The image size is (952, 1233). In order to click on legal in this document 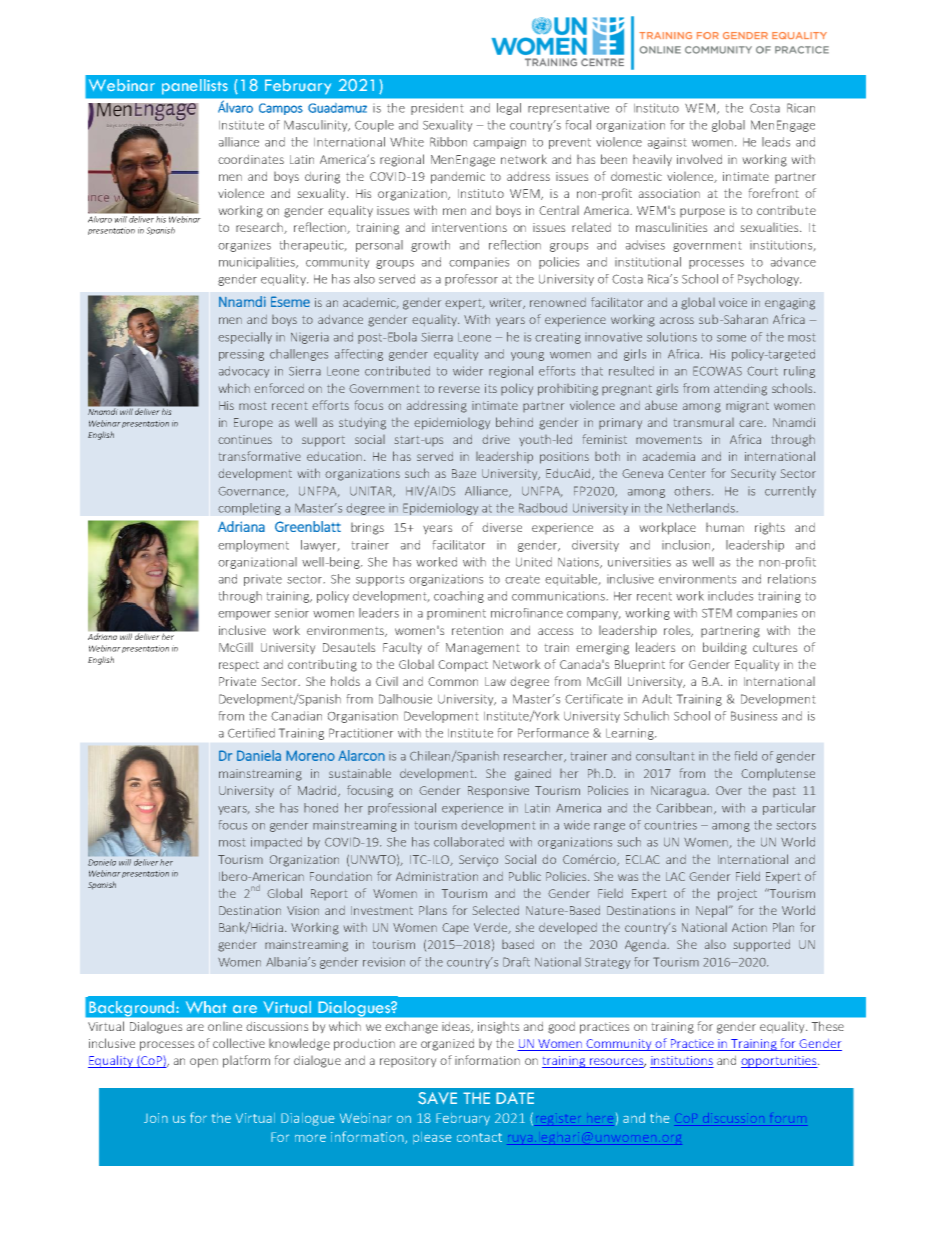, I will do `click(509, 109)`.
